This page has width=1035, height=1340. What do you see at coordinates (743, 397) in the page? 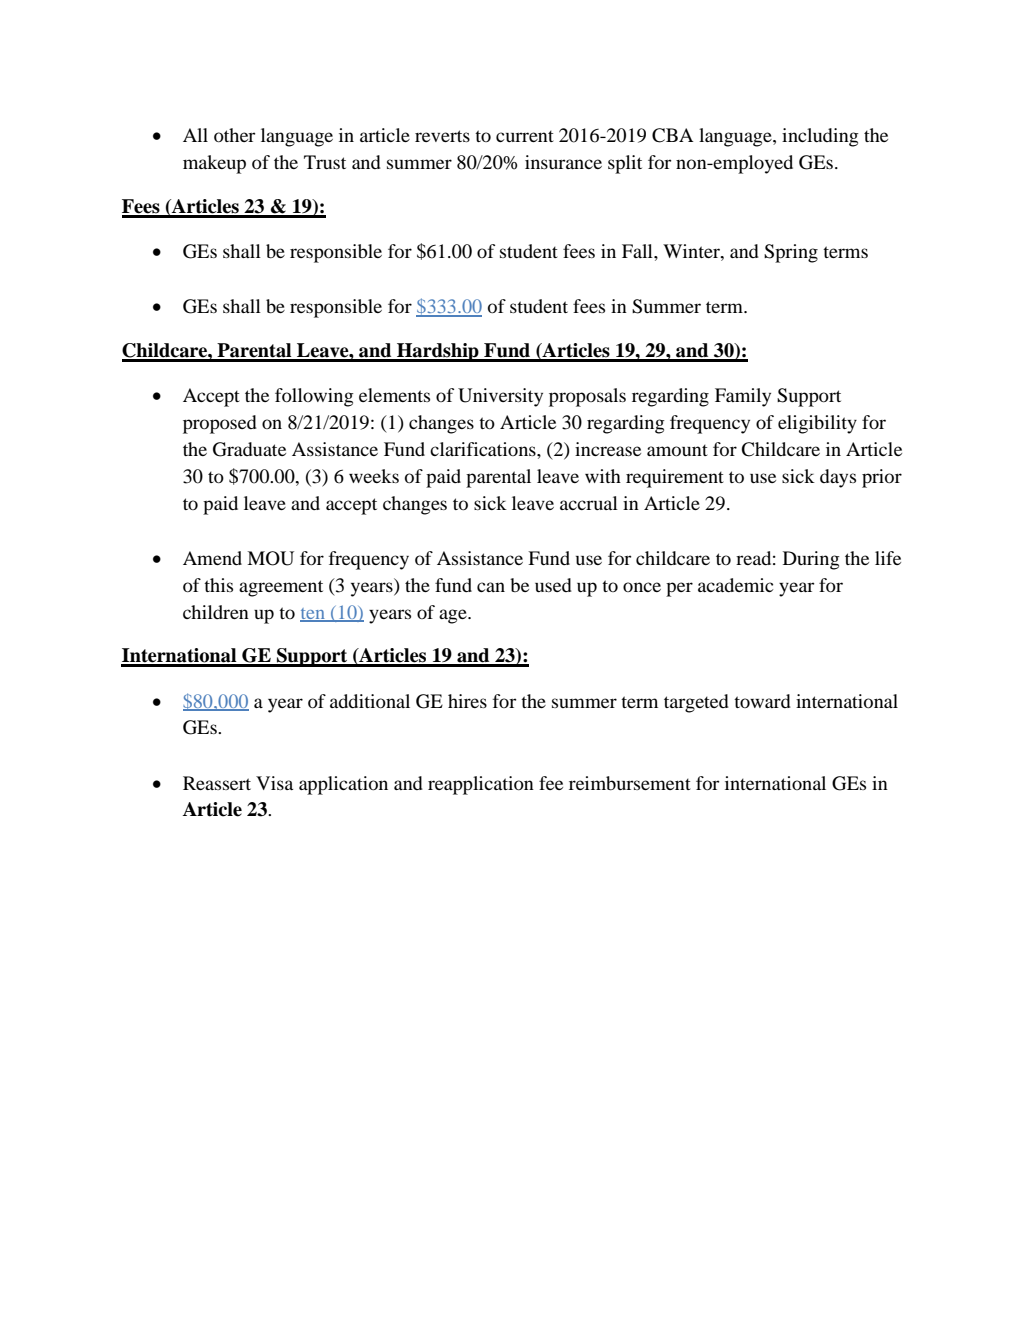
I see `Family` at bounding box center [743, 397].
